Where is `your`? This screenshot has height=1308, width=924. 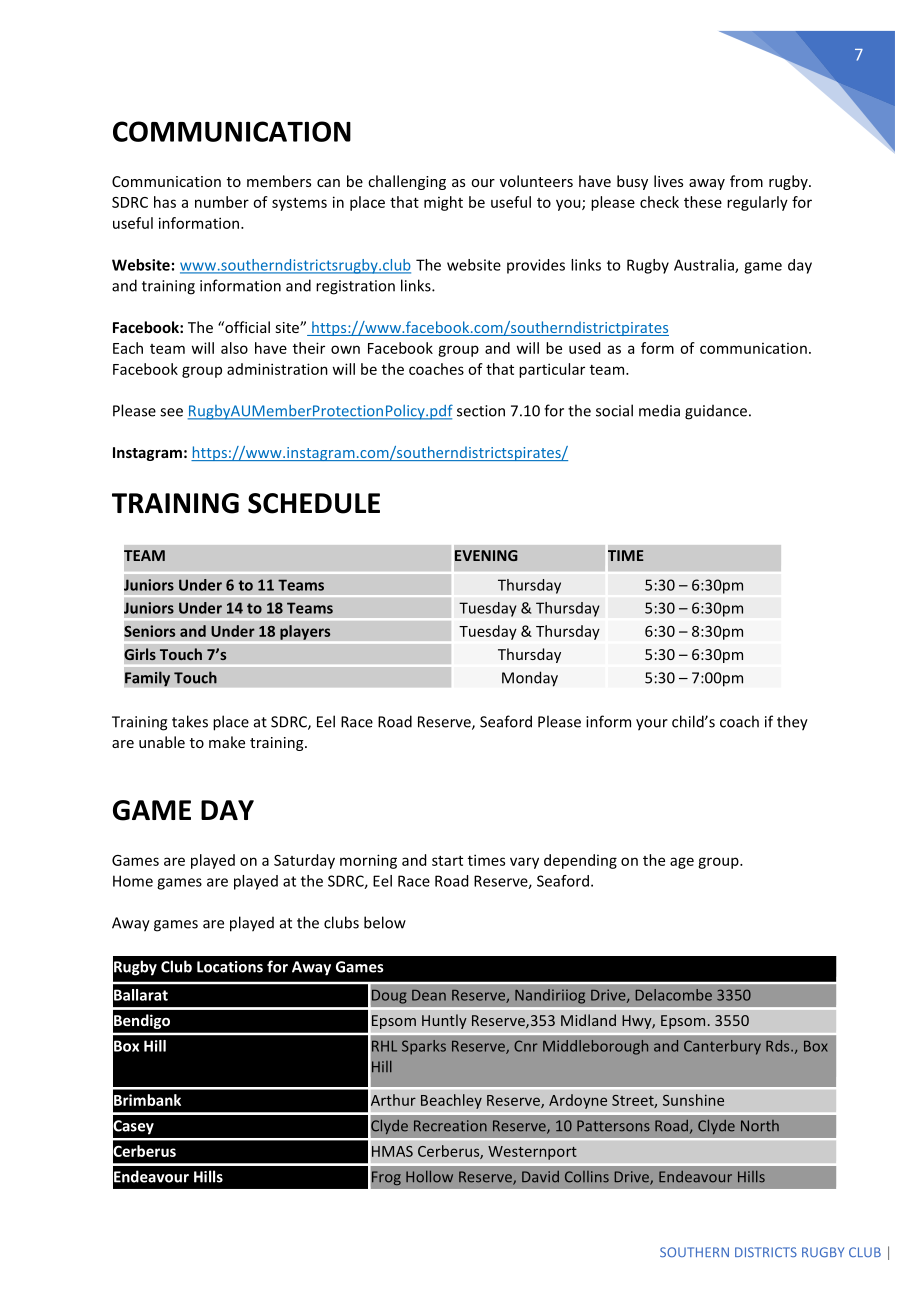 your is located at coordinates (652, 725).
